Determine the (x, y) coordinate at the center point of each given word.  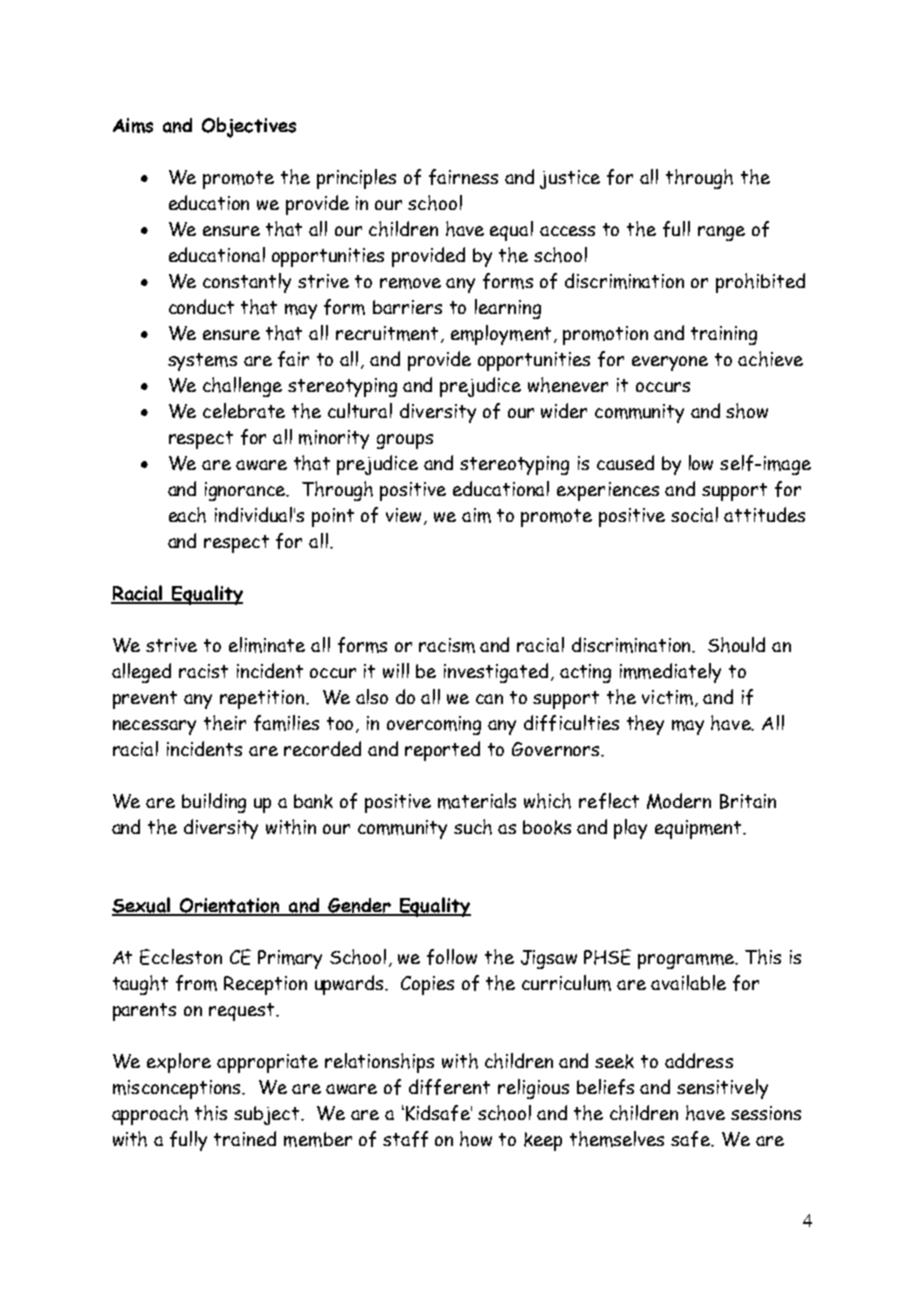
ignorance (246, 491)
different (449, 1087)
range (721, 233)
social (694, 514)
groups (405, 441)
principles (356, 179)
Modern (679, 801)
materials (477, 801)
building (214, 803)
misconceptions (178, 1089)
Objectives (249, 127)
